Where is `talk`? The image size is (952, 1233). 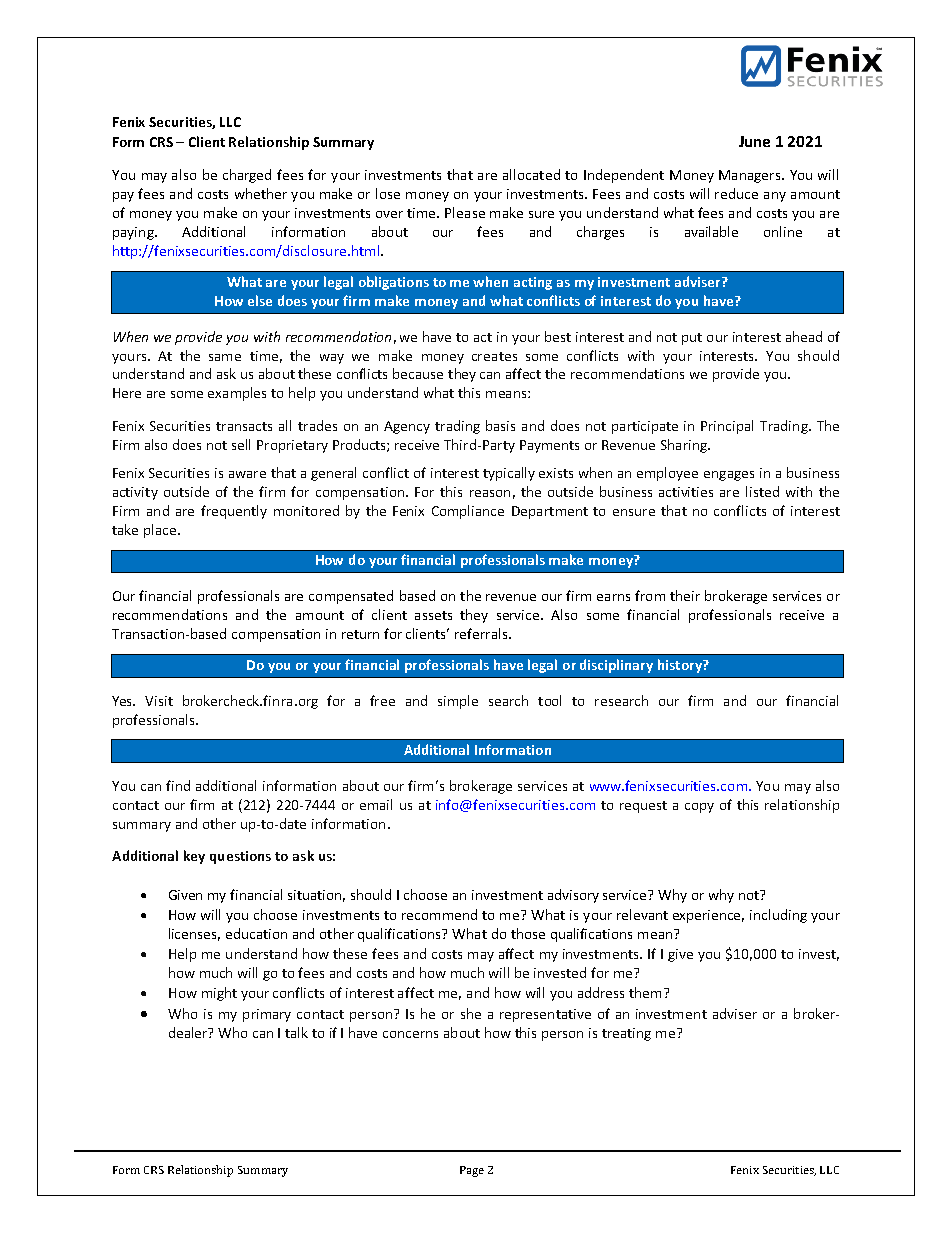
talk is located at coordinates (296, 1032).
